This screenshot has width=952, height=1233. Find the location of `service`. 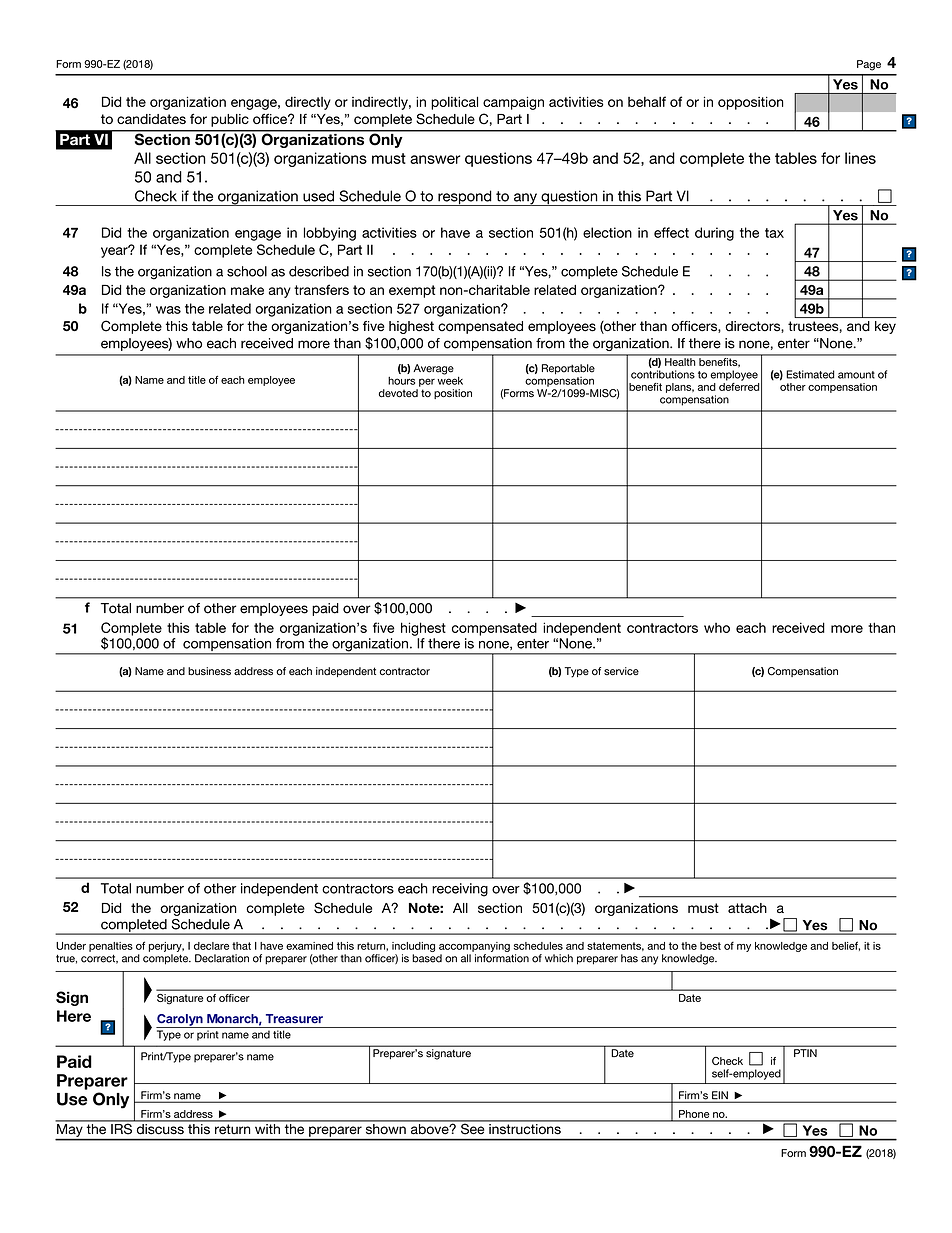

service is located at coordinates (621, 671).
